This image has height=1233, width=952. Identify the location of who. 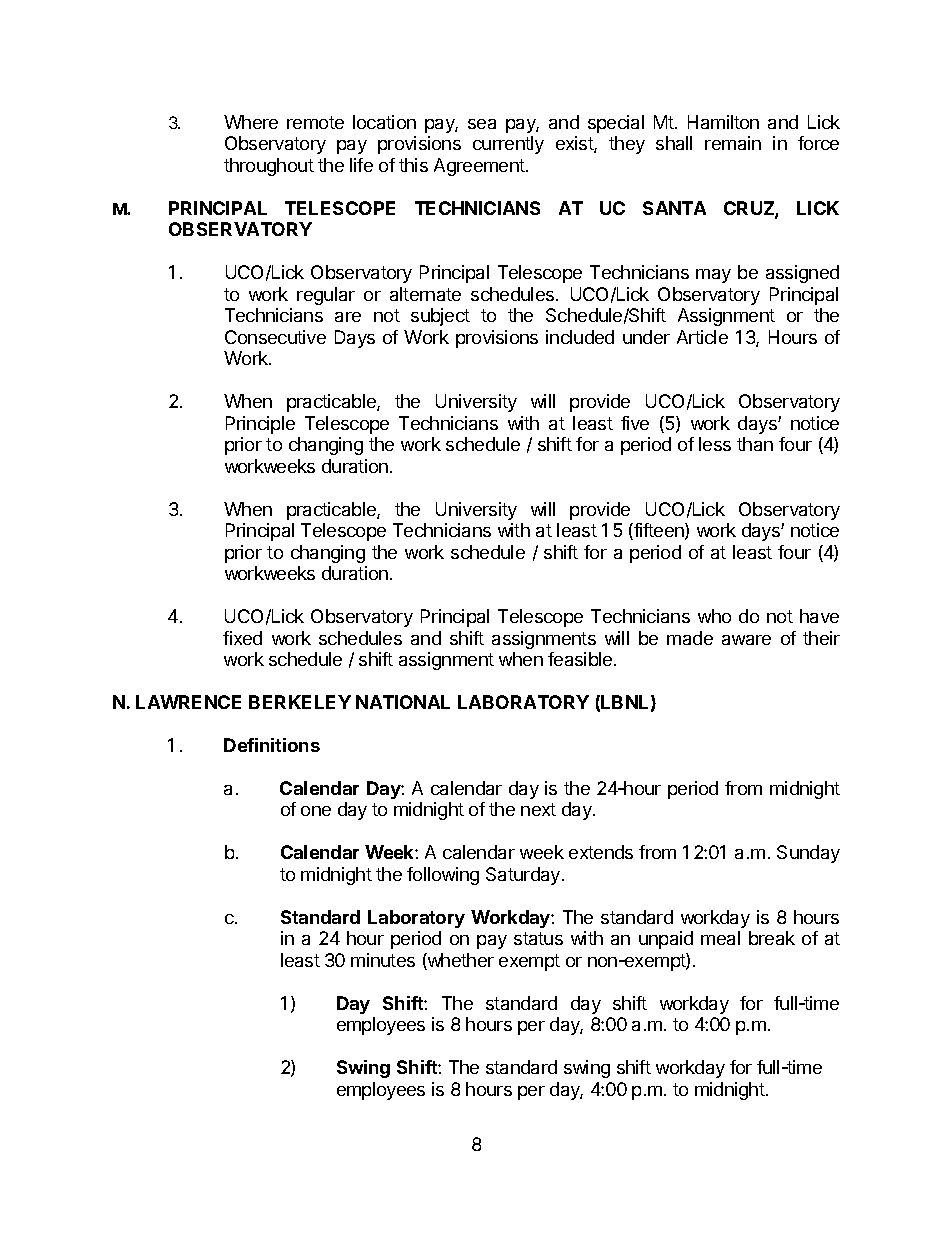
(714, 616).
